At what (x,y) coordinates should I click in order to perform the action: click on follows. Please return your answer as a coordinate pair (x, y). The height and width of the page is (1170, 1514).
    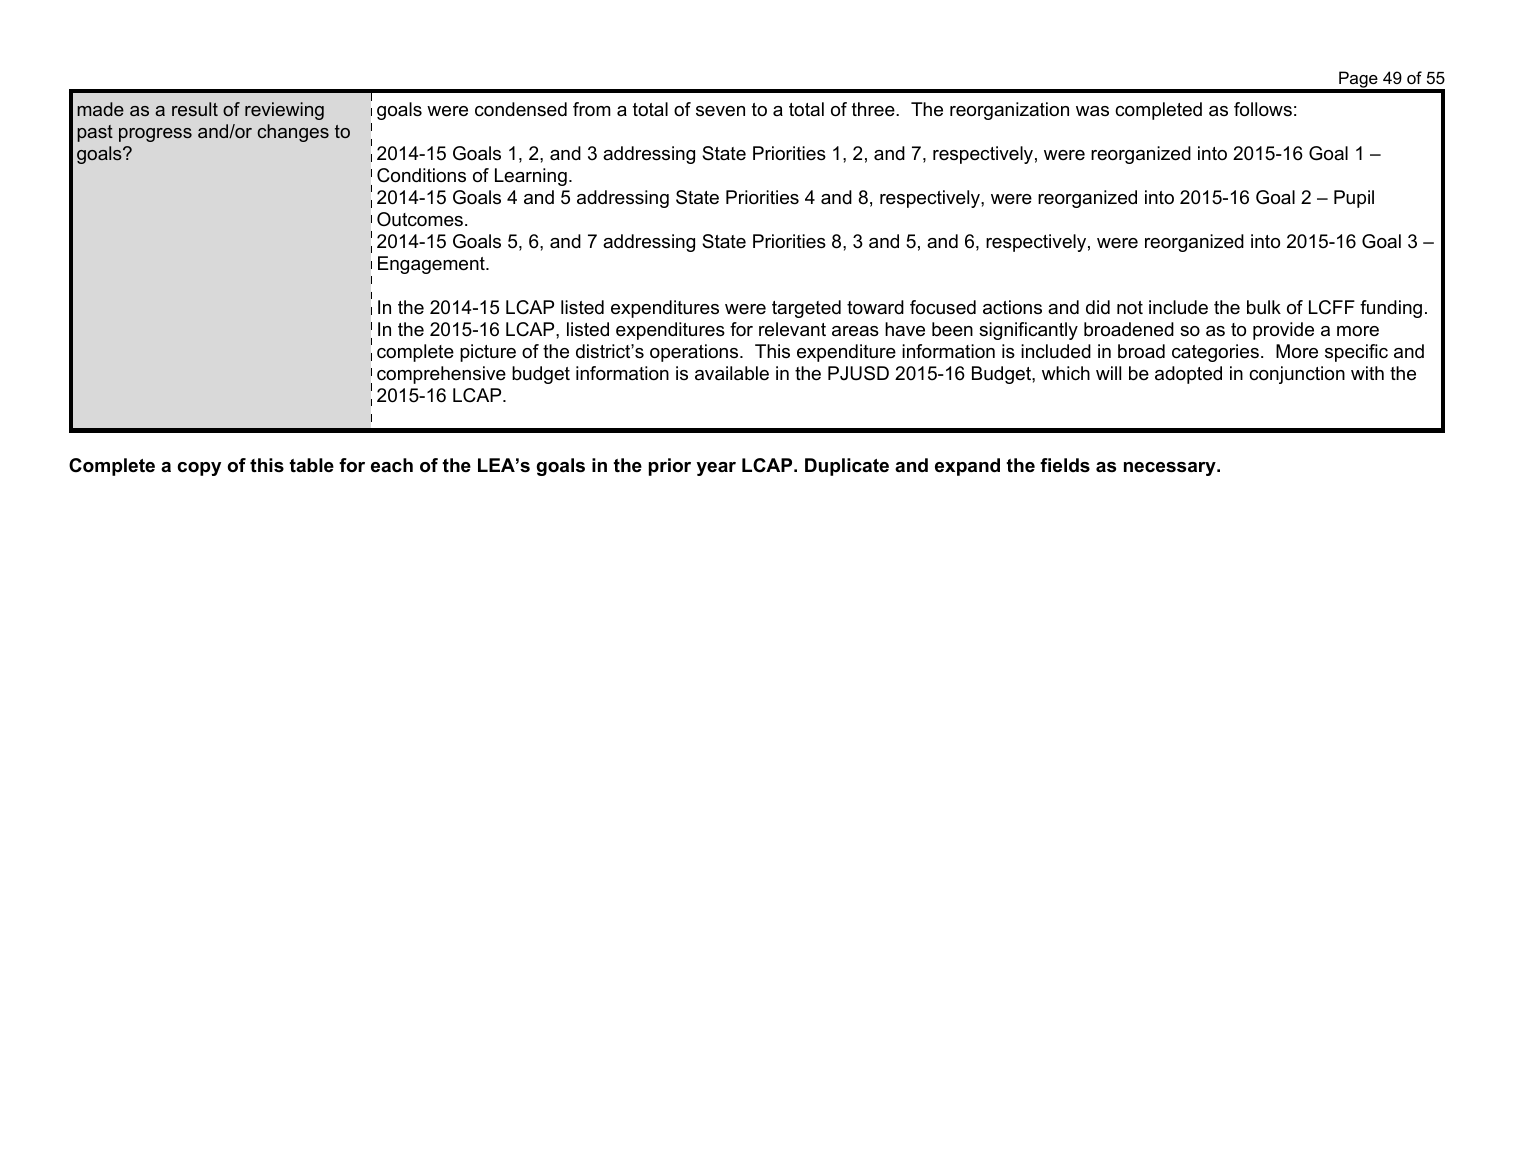
    Looking at the image, I should click on (1263, 109).
